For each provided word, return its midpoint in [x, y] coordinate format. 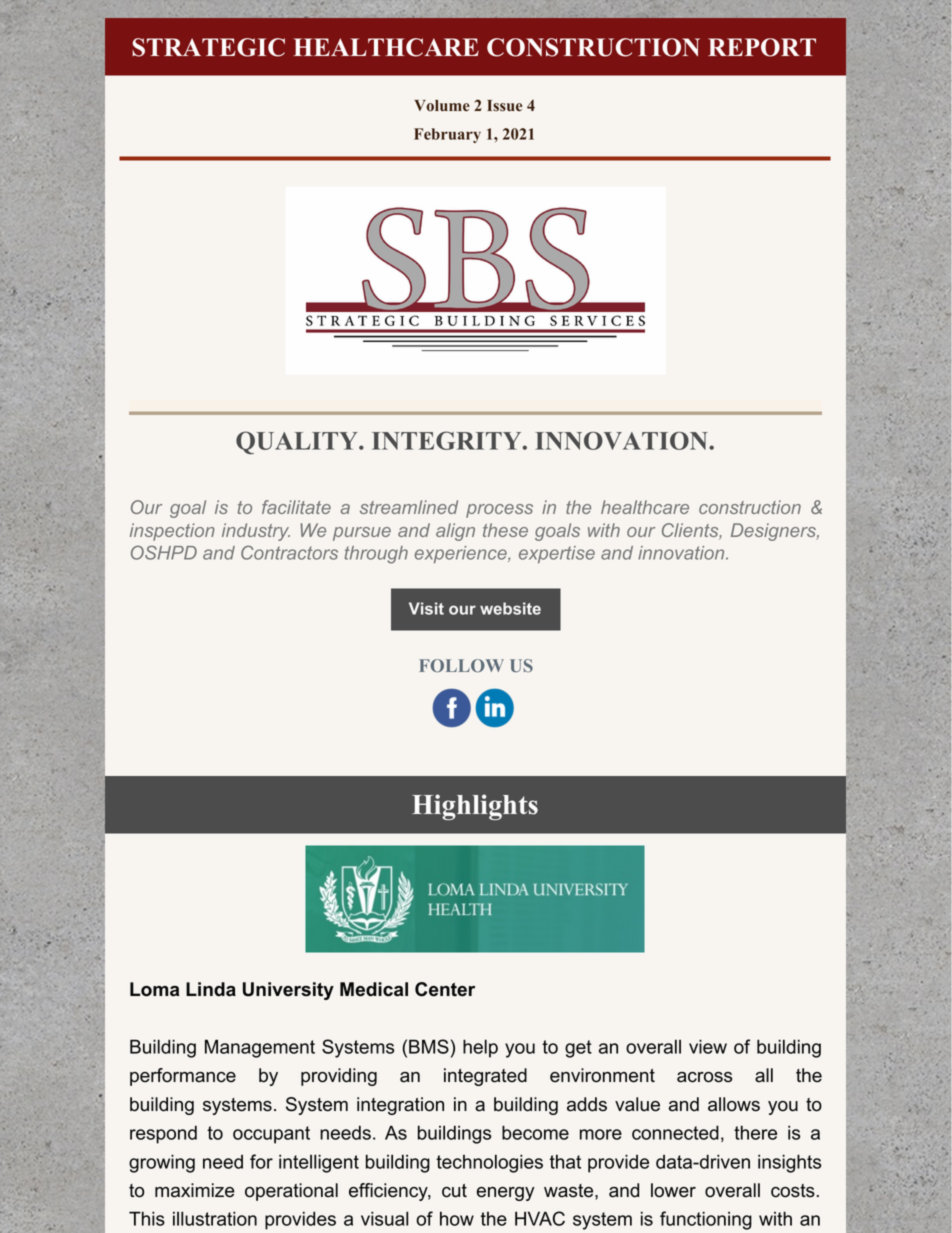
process [499, 511]
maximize [195, 1190]
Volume [442, 106]
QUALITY [298, 442]
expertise [557, 554]
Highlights [475, 807]
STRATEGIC [208, 47]
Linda [211, 989]
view [708, 1046]
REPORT [762, 47]
